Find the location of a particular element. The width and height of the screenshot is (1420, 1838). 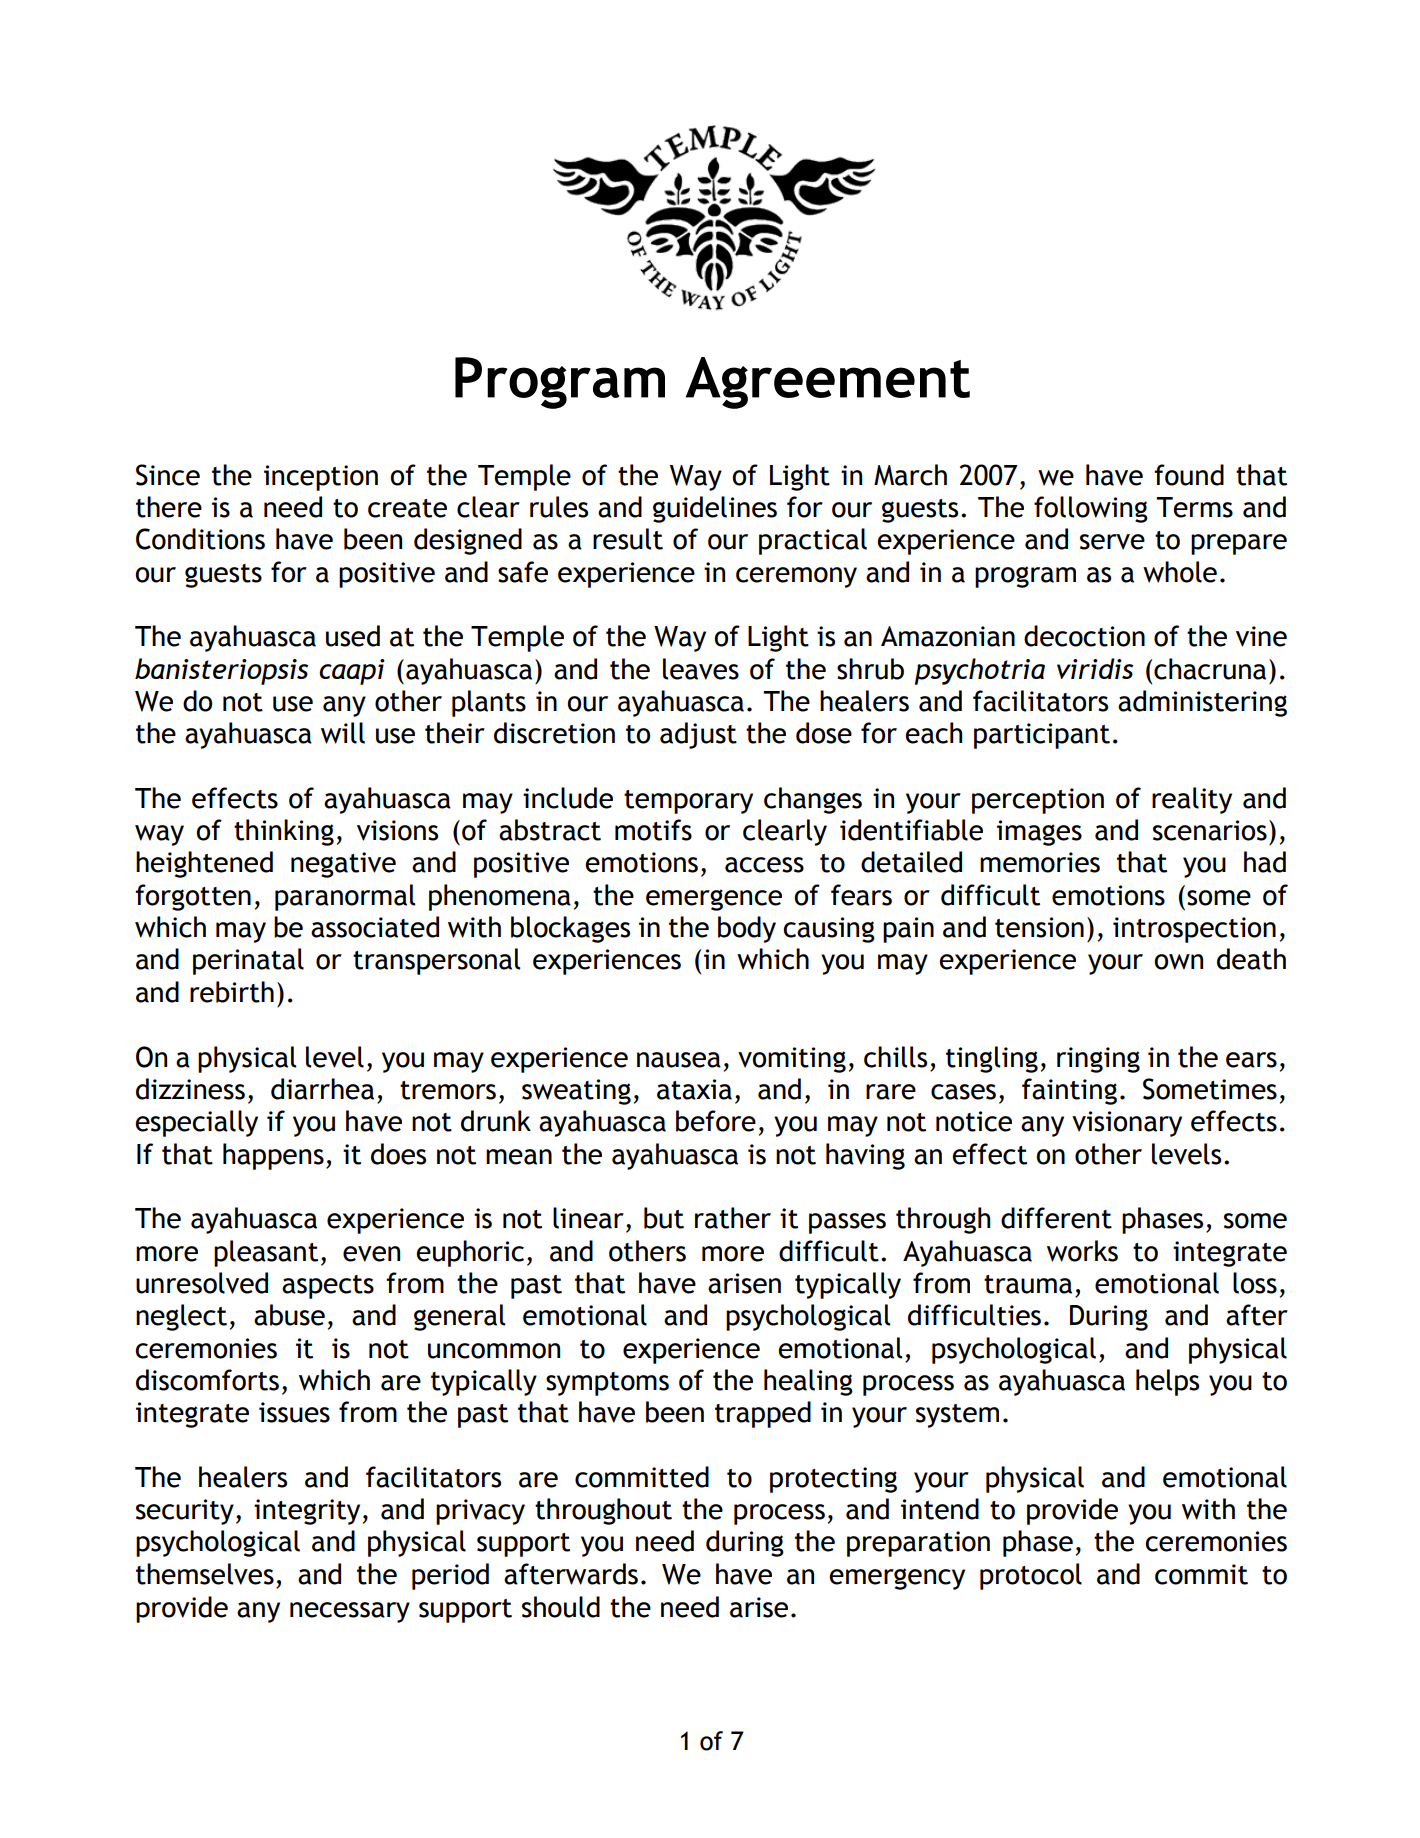

should is located at coordinates (561, 1607).
